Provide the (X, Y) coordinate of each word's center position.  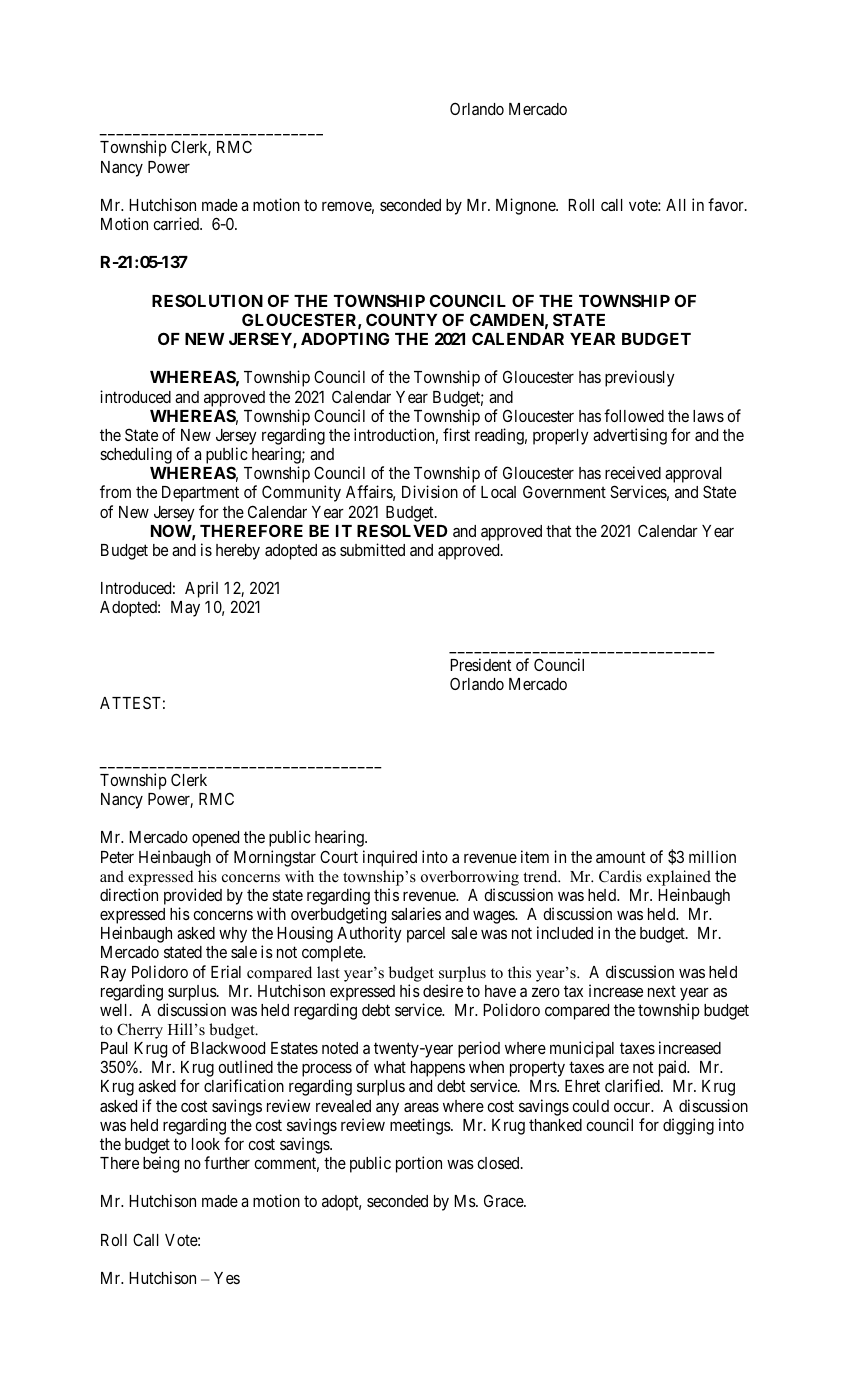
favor (727, 204)
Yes (227, 1278)
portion (419, 1164)
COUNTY (401, 319)
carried (177, 223)
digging (688, 1126)
